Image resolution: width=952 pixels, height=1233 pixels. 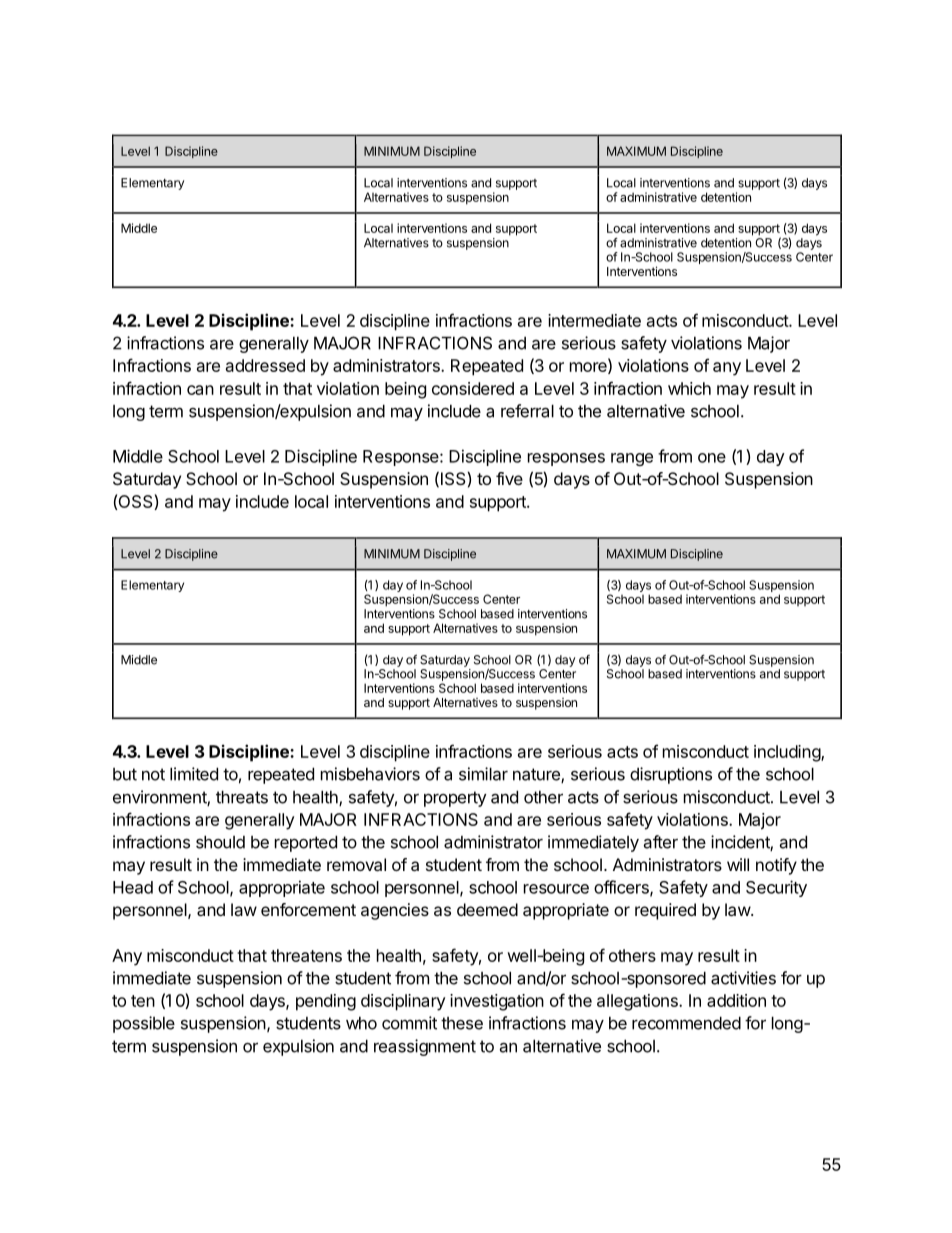 What do you see at coordinates (788, 753) in the page?
I see `including` at bounding box center [788, 753].
